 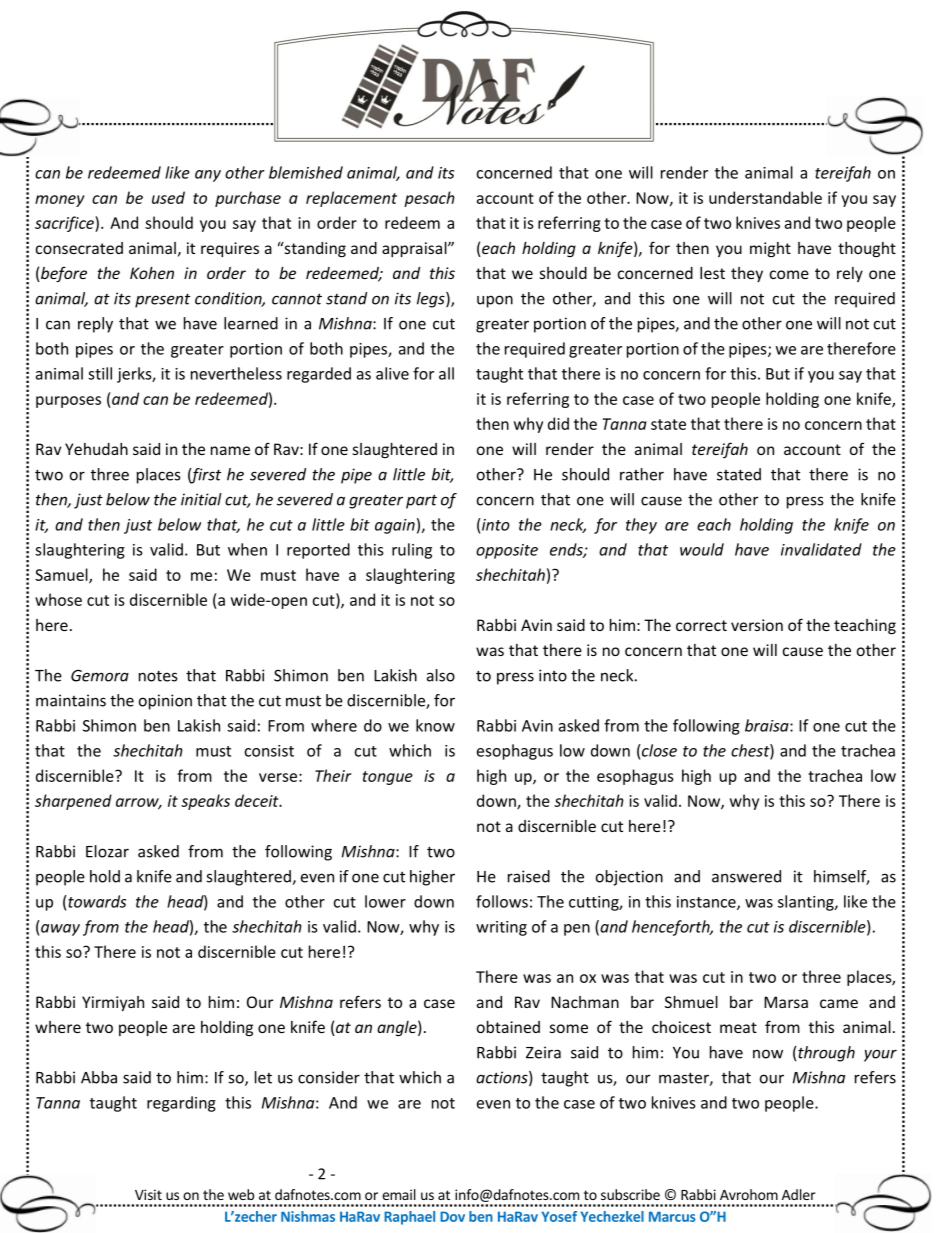 I want to click on also, so click(x=441, y=675).
